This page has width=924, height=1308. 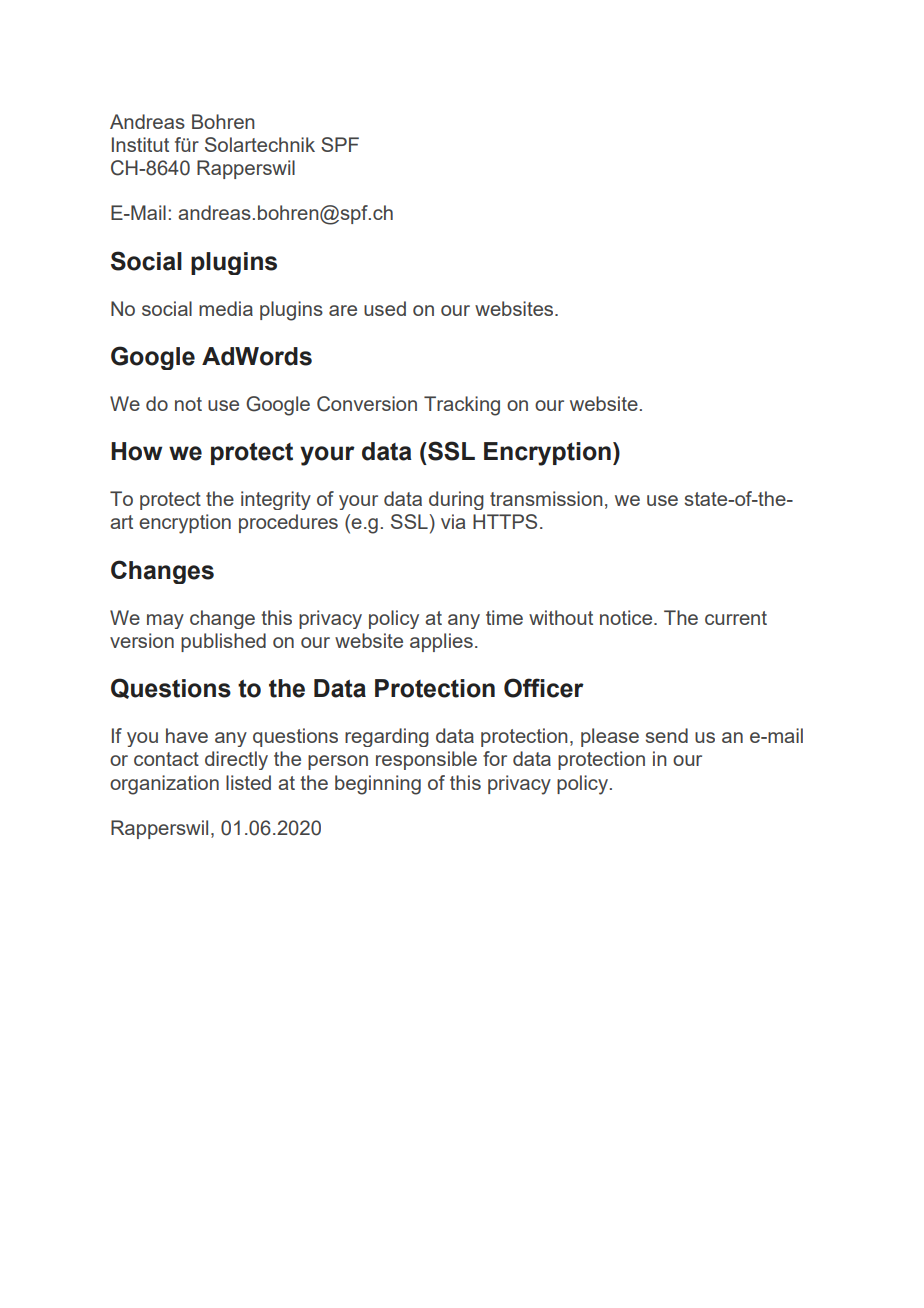 I want to click on directly, so click(x=236, y=760).
